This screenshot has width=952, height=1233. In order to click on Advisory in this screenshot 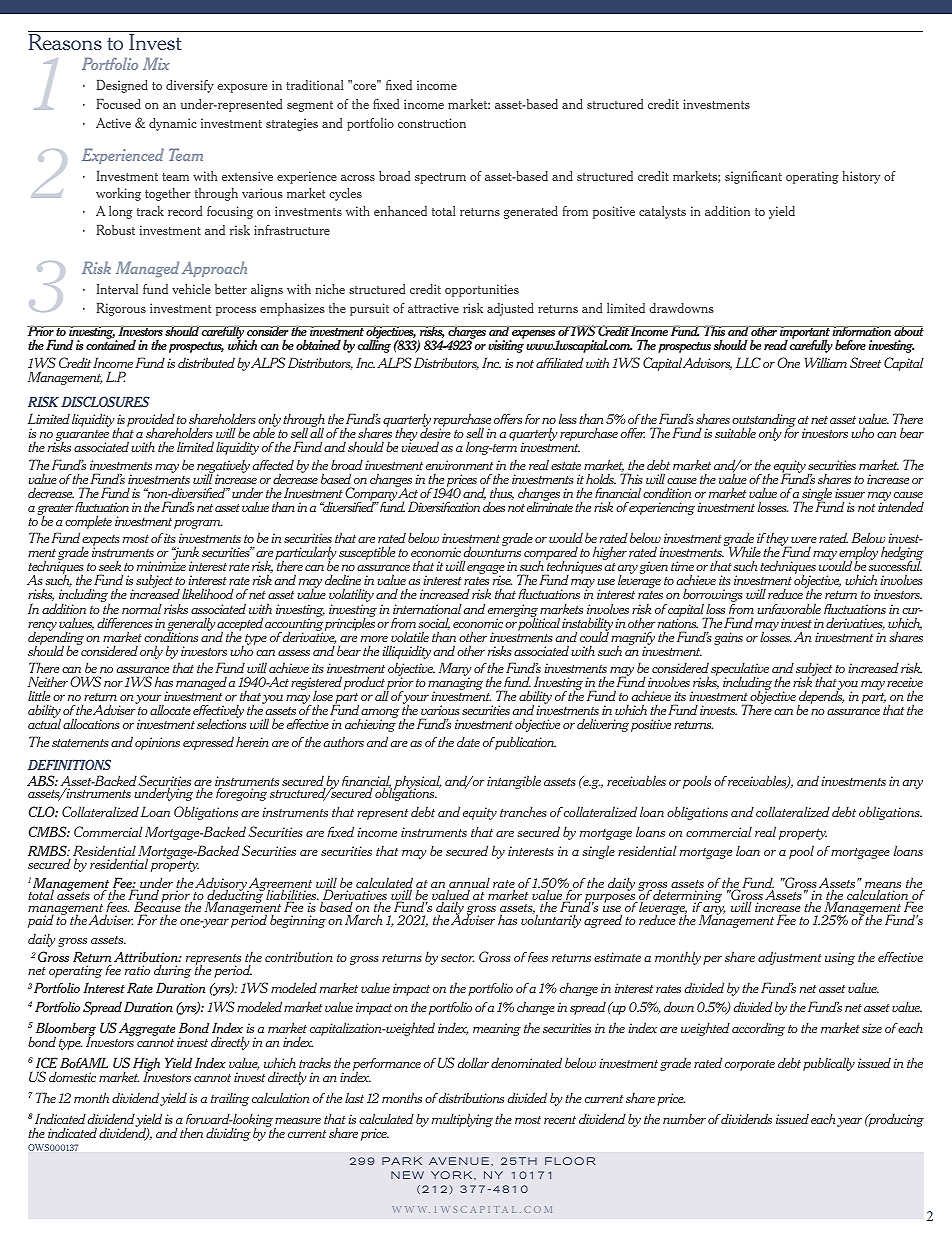, I will do `click(221, 885)`.
